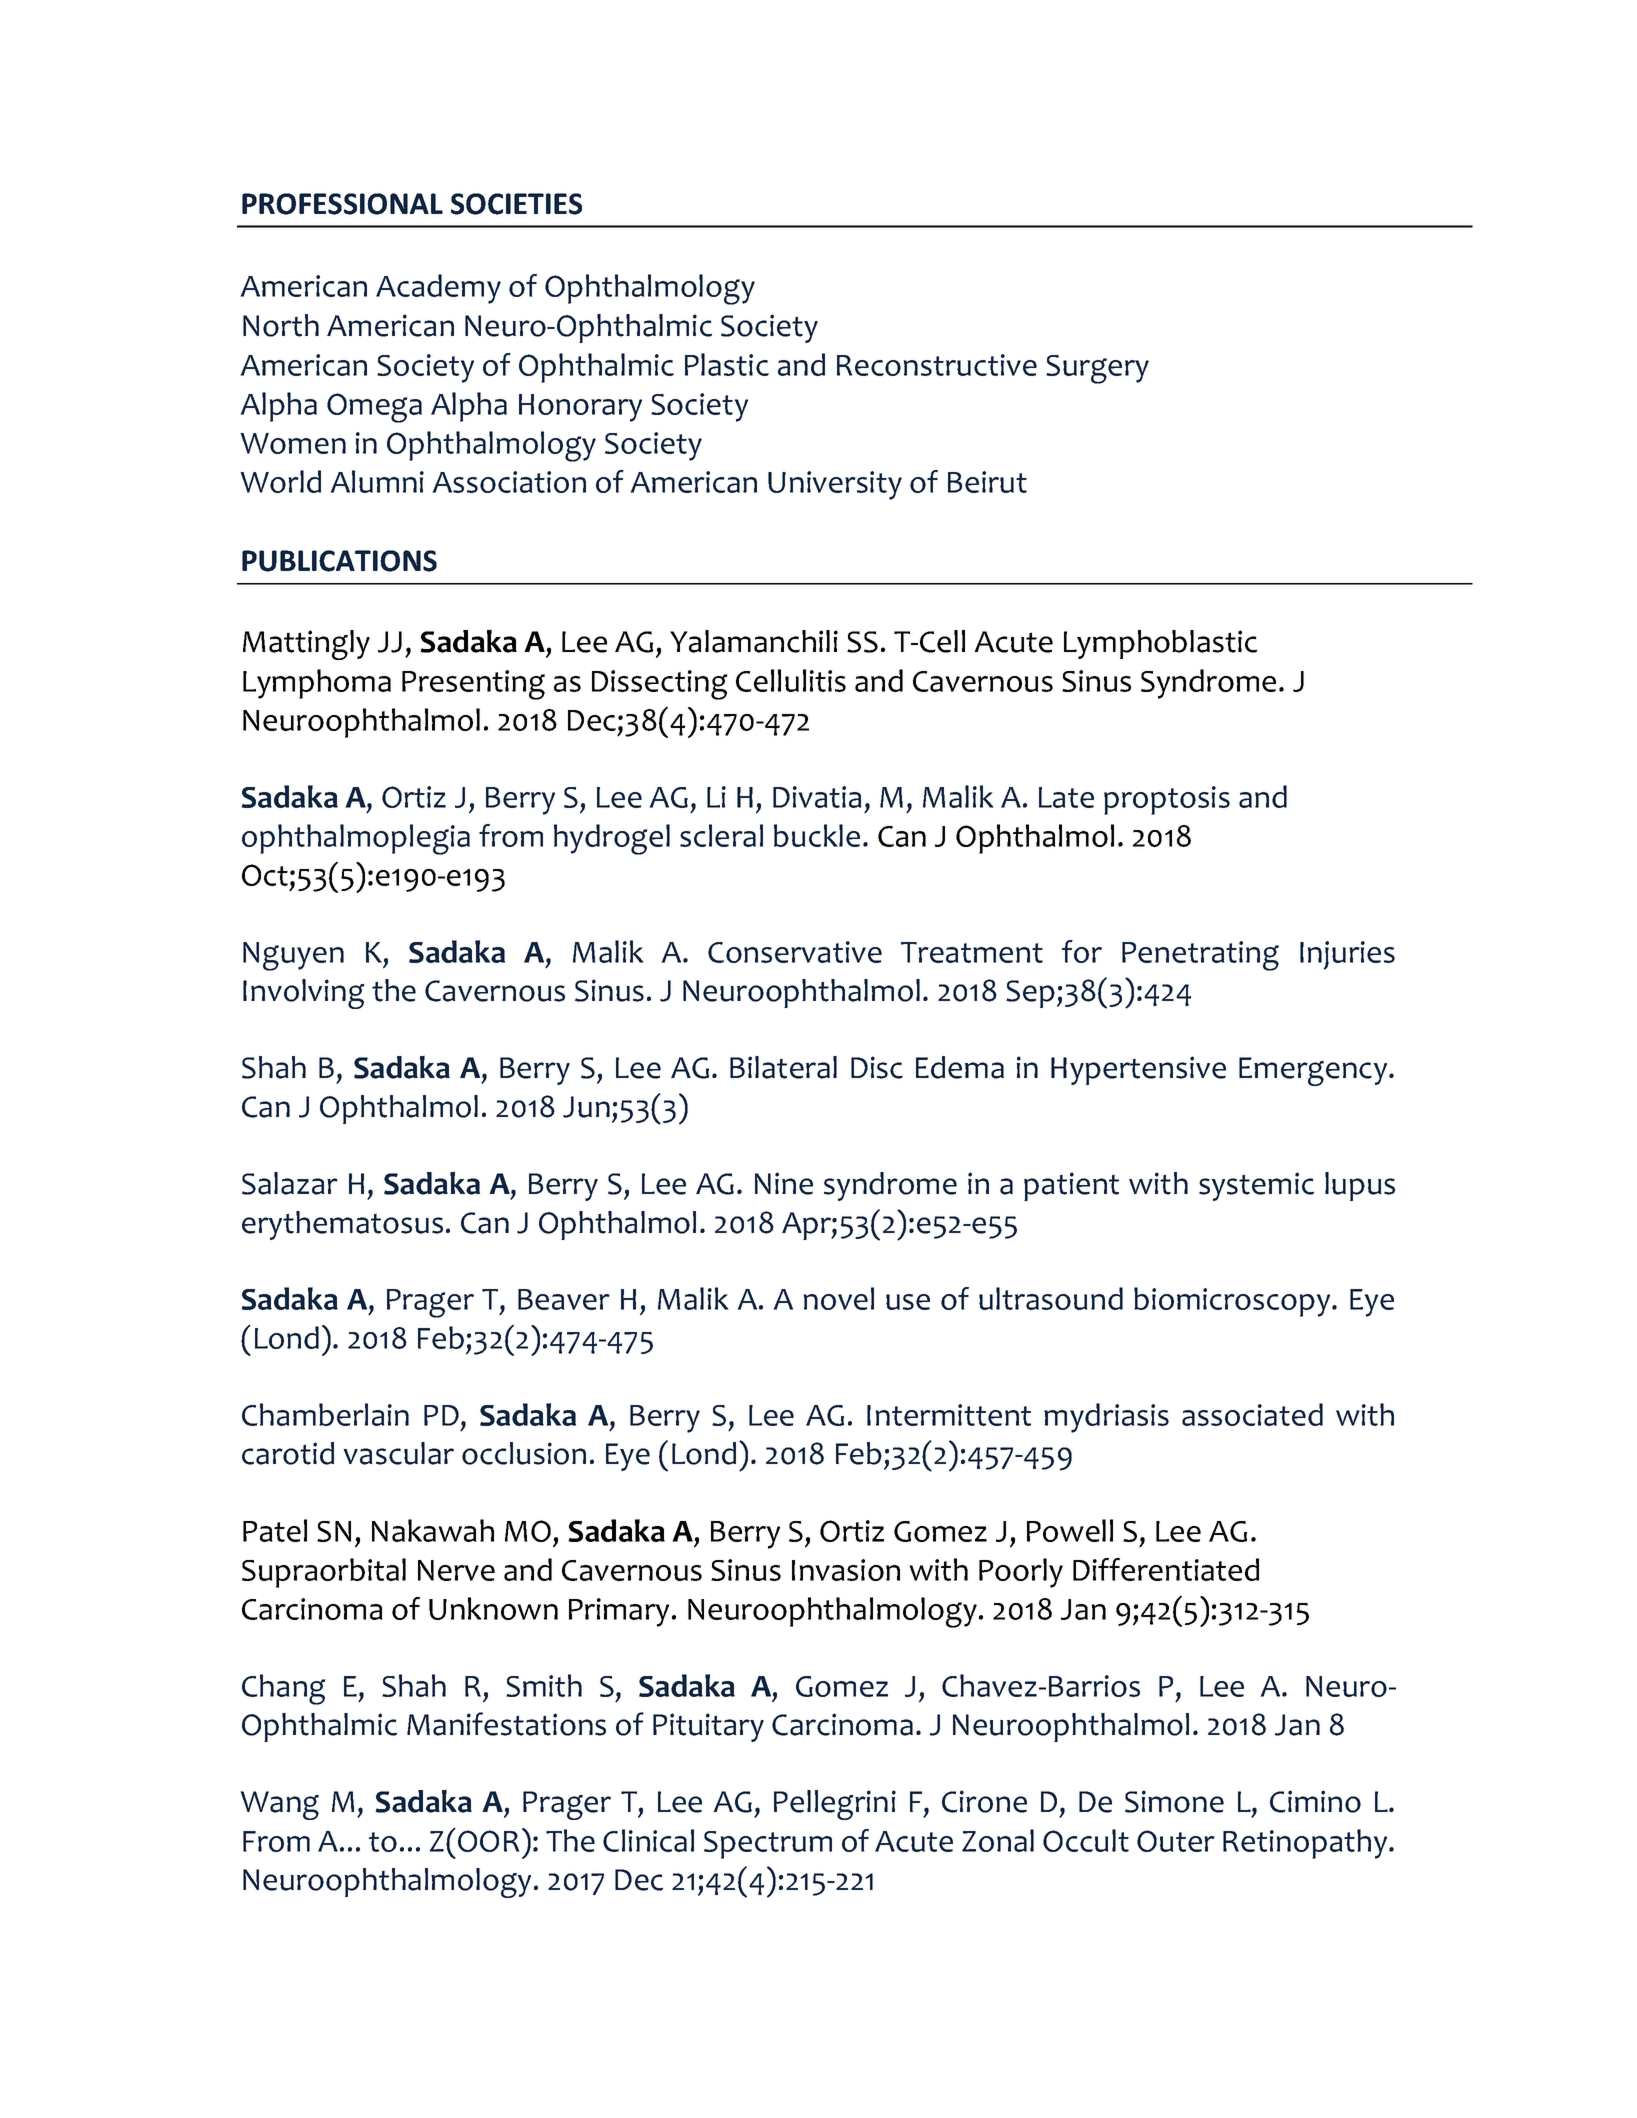 This document has width=1637, height=2118. Describe the element at coordinates (1200, 956) in the document. I see `Penetrating` at that location.
